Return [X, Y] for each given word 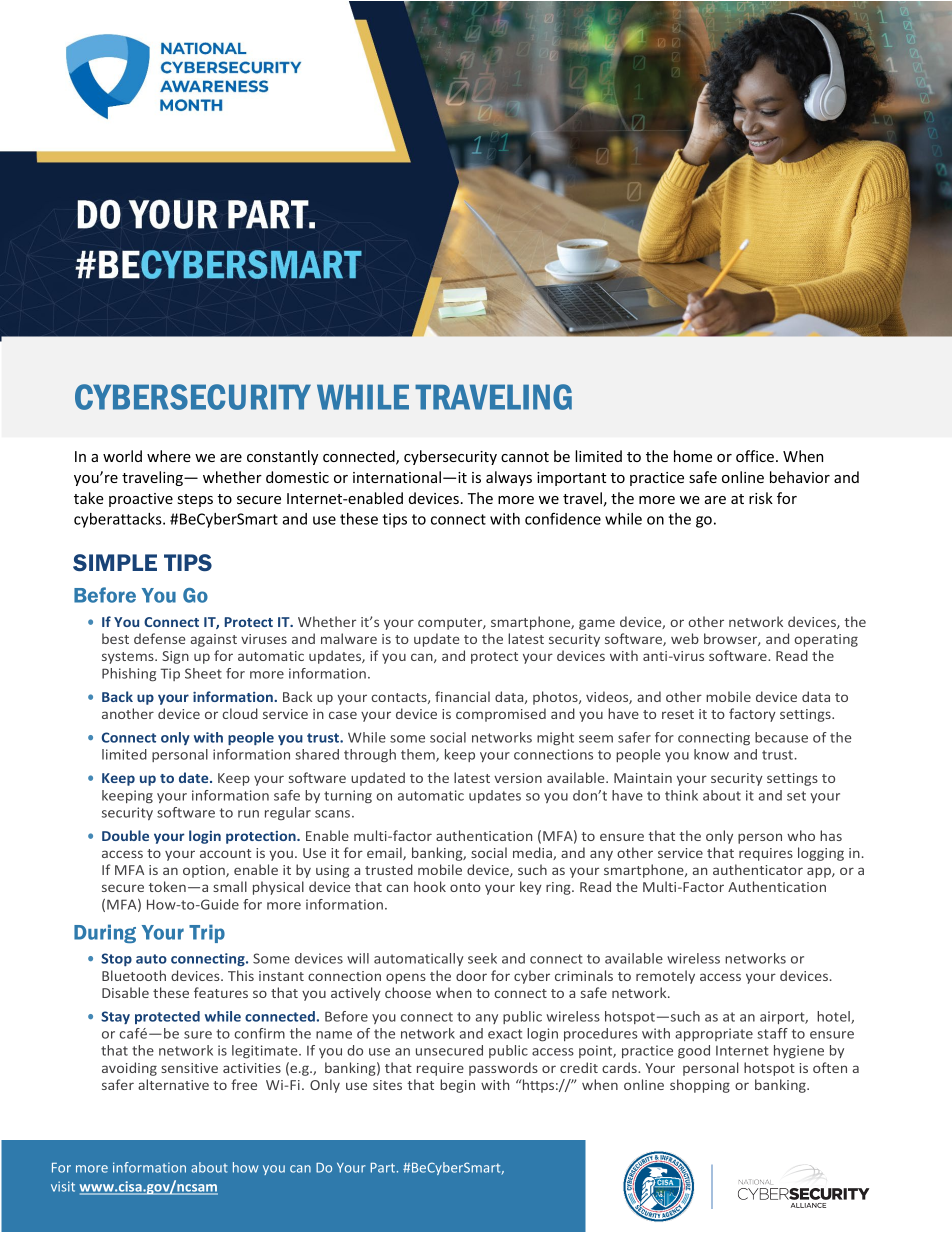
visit [63, 1186]
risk [761, 498]
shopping [700, 1086]
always [509, 478]
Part [383, 1168]
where [169, 456]
